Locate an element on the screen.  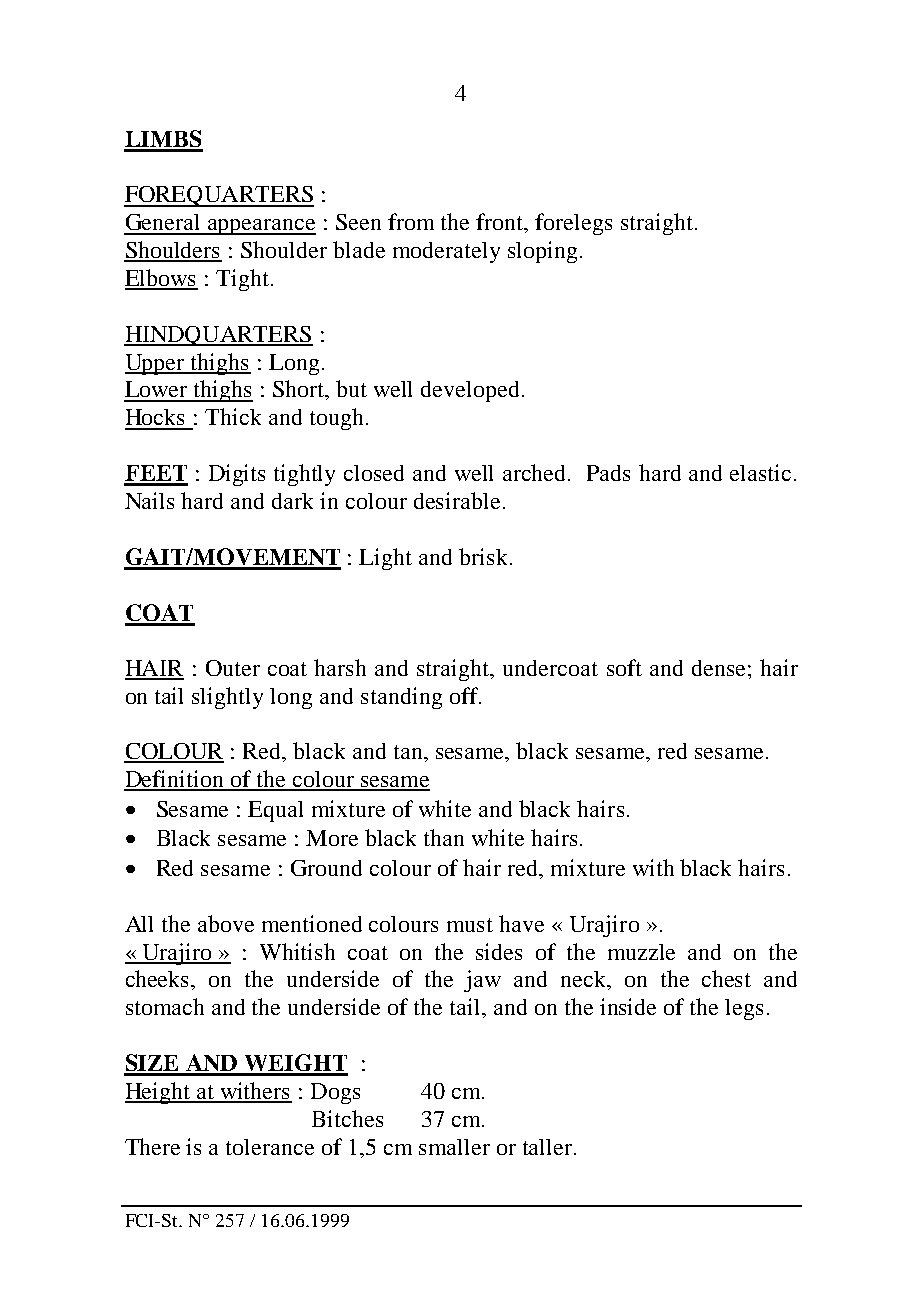
sloping is located at coordinates (542, 252).
